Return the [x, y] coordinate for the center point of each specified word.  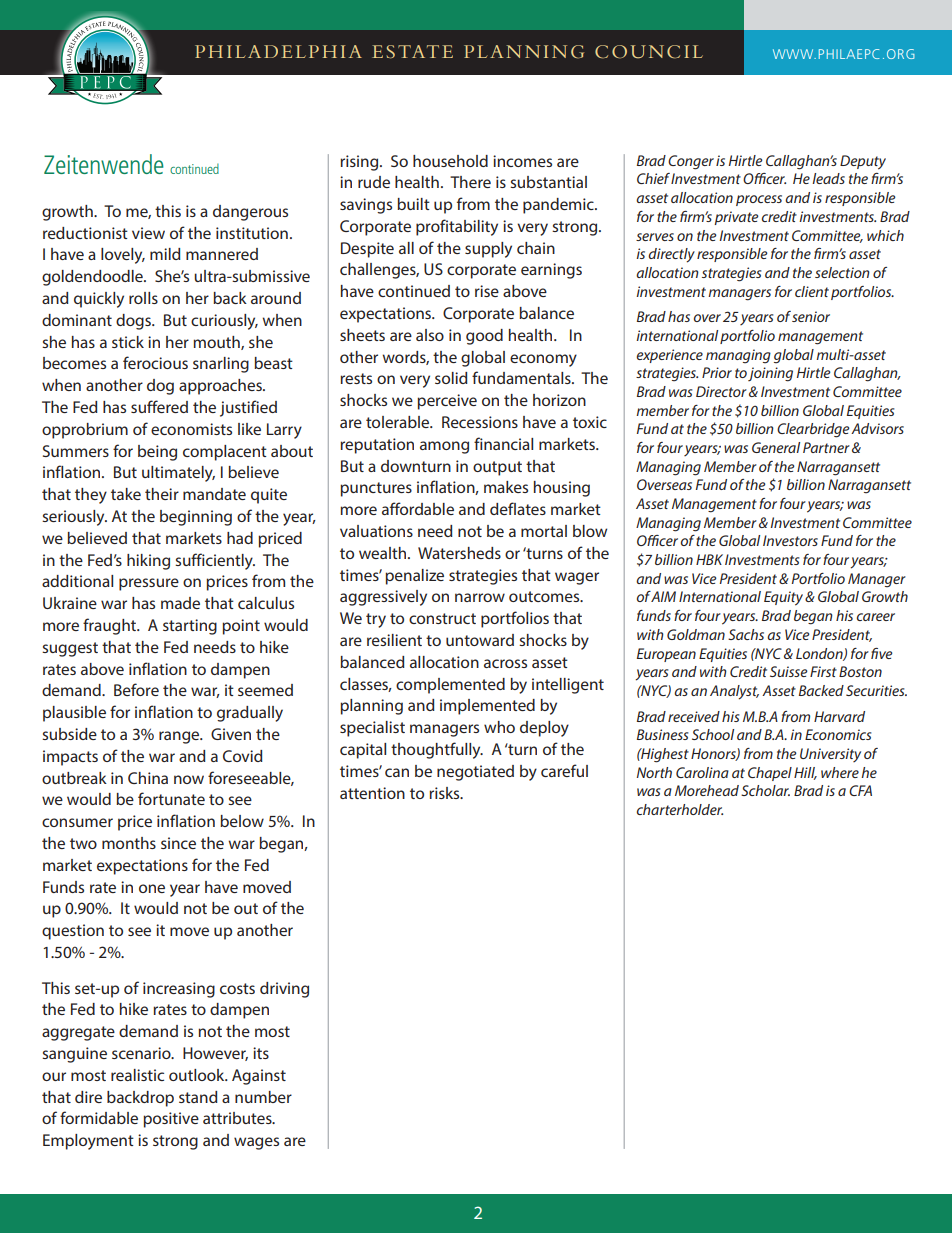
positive [171, 1120]
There [470, 182]
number [263, 1097]
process [759, 200]
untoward [480, 640]
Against [259, 1077]
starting [190, 627]
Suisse [788, 671]
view [148, 233]
